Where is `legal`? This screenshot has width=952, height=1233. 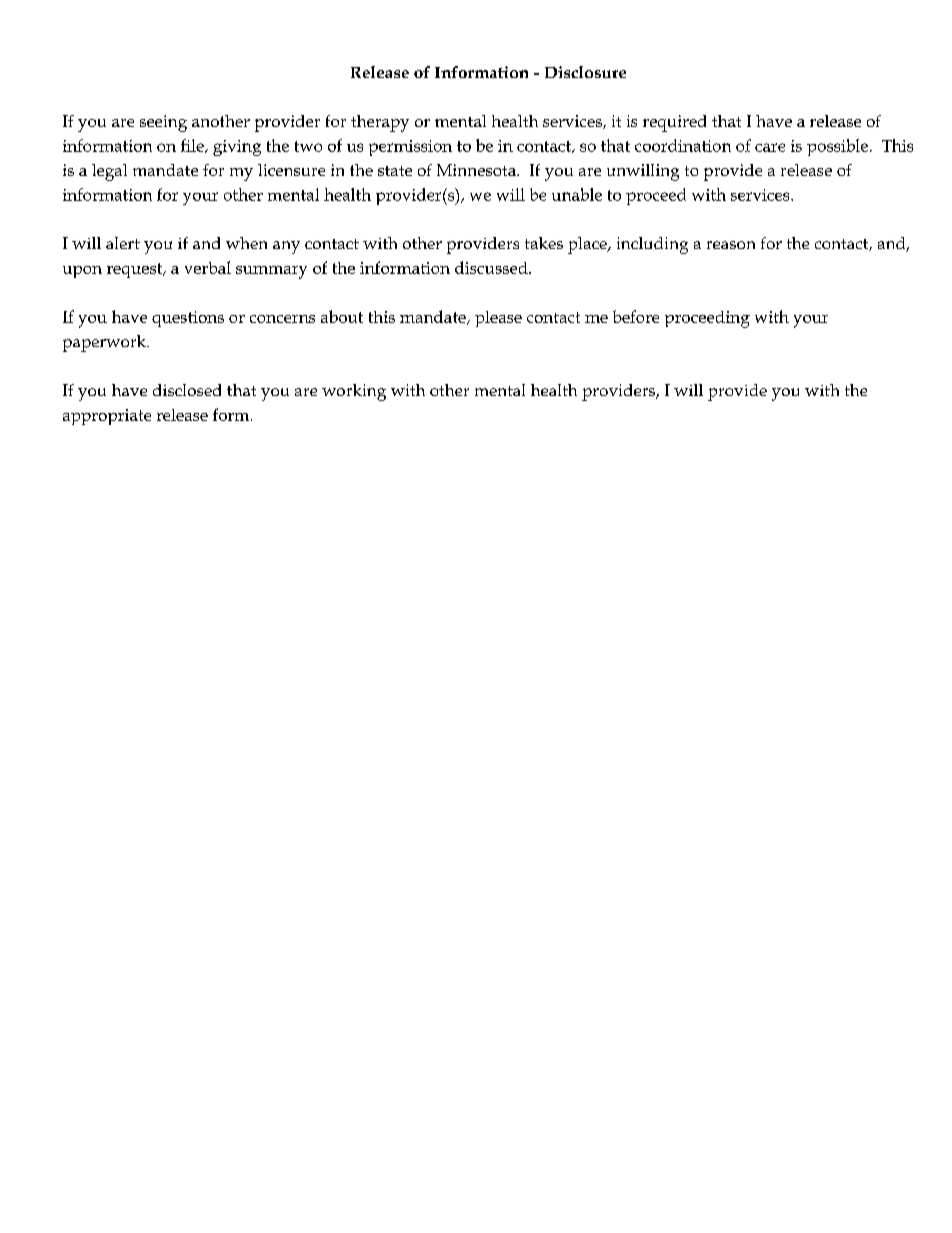 legal is located at coordinates (109, 172).
